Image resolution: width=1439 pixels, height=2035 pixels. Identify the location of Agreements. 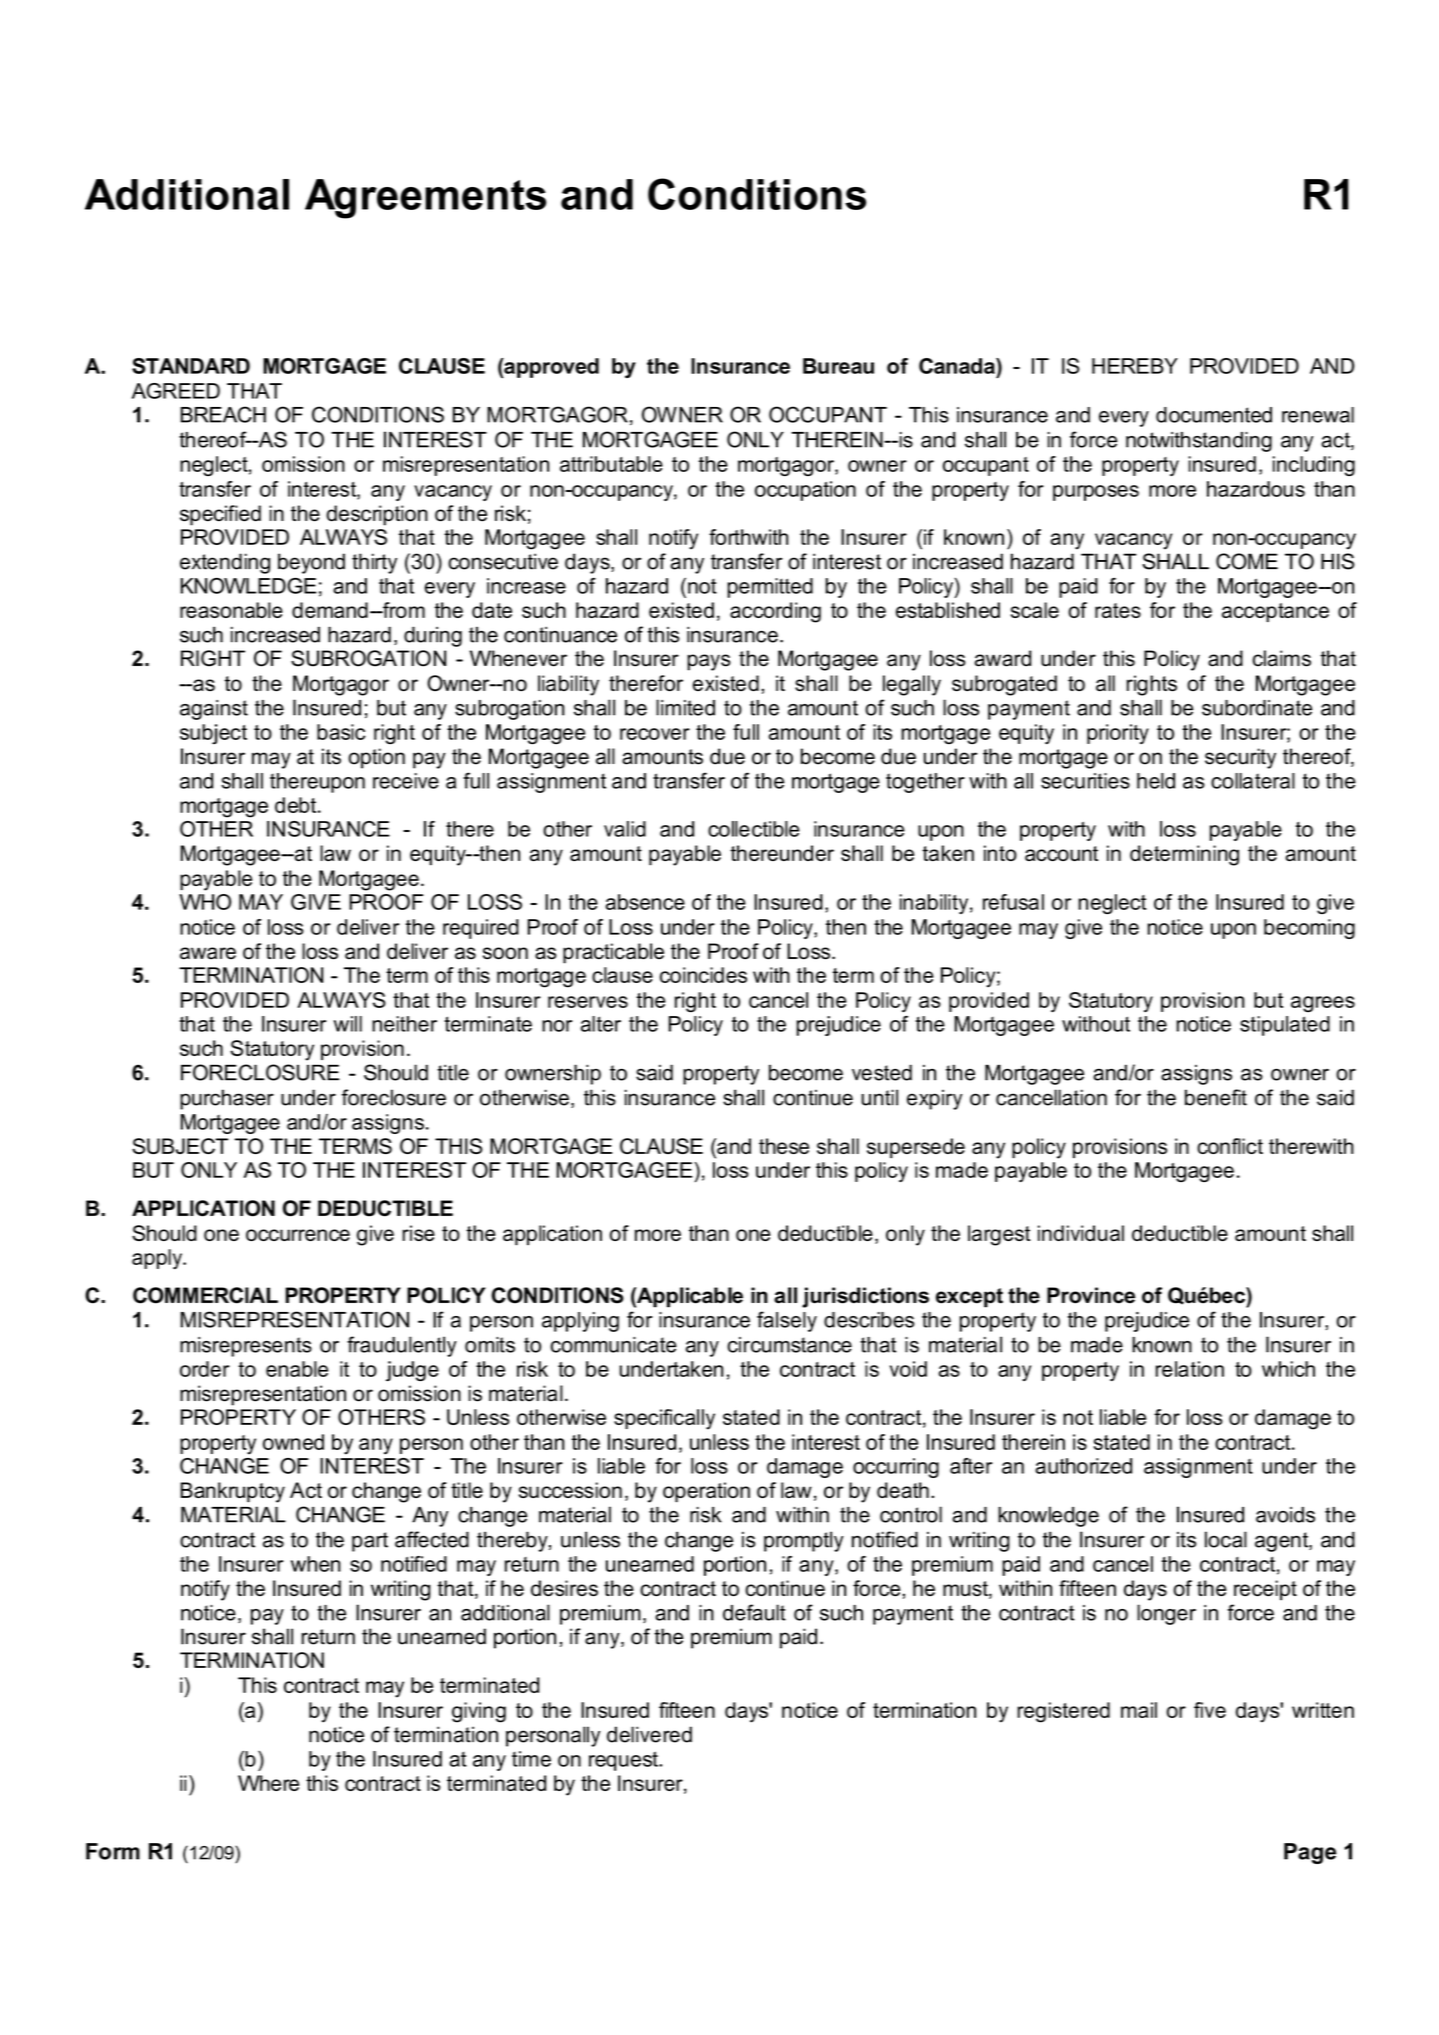
(425, 199).
